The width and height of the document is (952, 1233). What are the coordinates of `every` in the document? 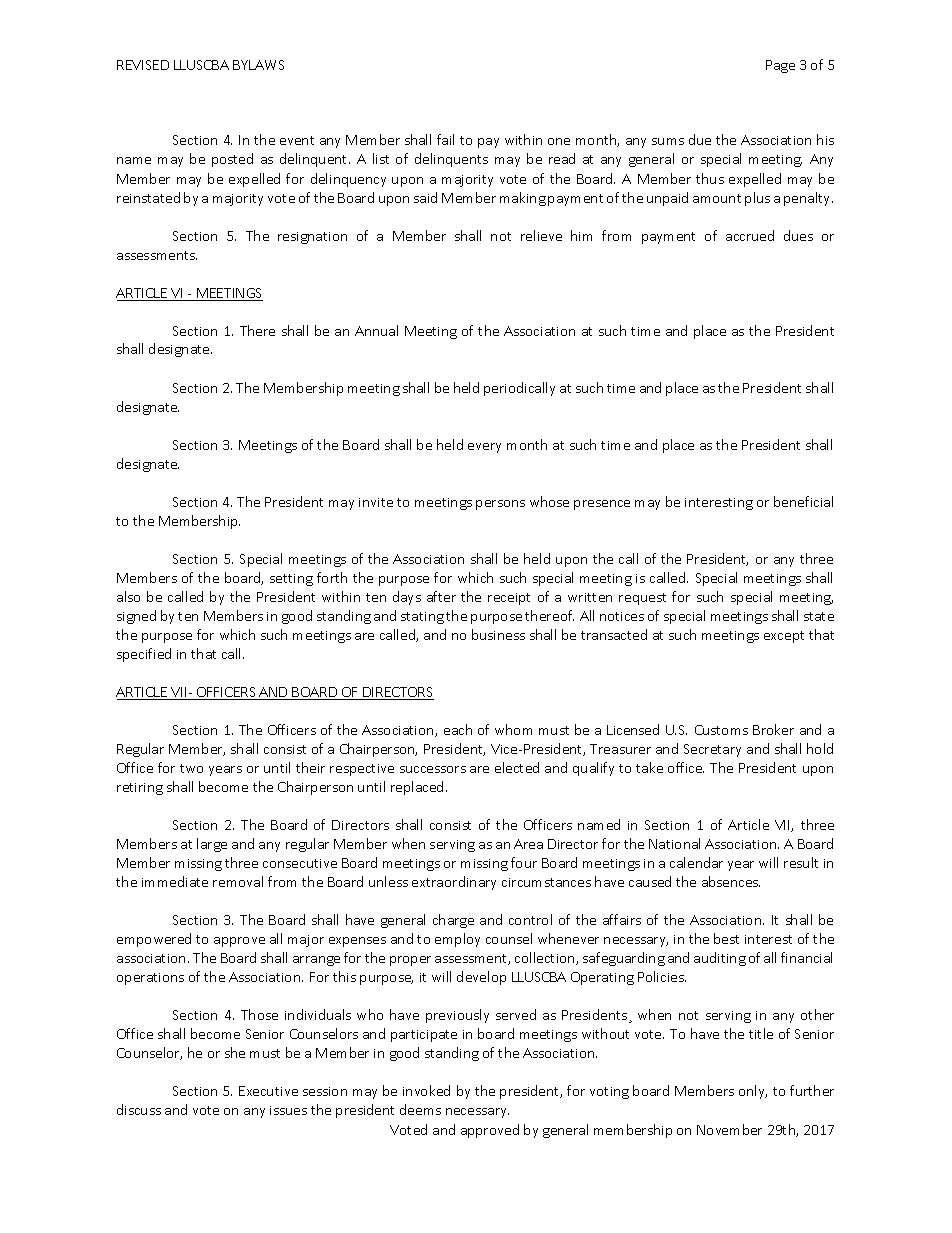 It's located at (484, 448).
